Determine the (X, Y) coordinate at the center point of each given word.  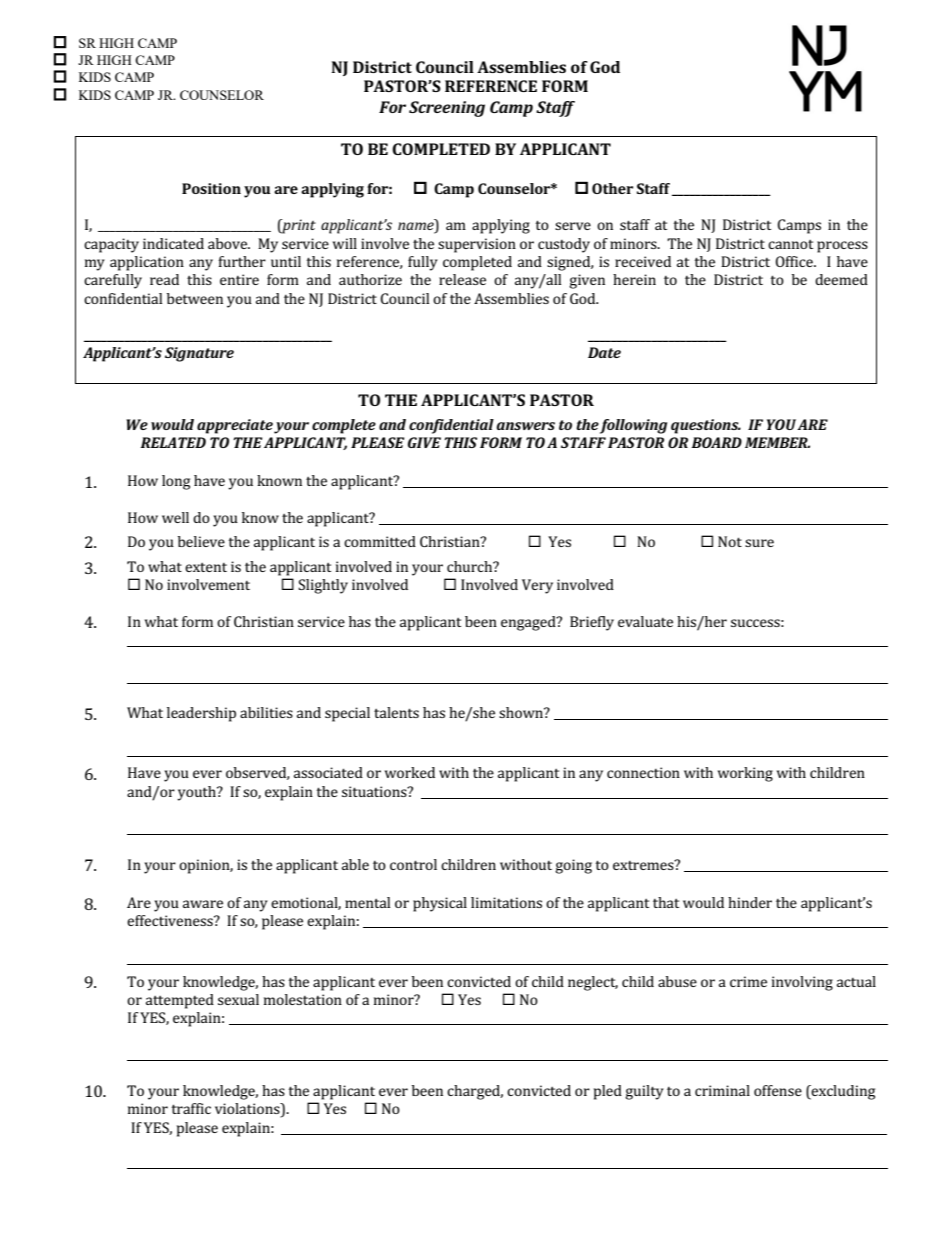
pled (608, 1092)
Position (211, 188)
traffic (191, 1108)
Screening (447, 109)
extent (206, 567)
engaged (529, 623)
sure (759, 543)
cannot (790, 244)
